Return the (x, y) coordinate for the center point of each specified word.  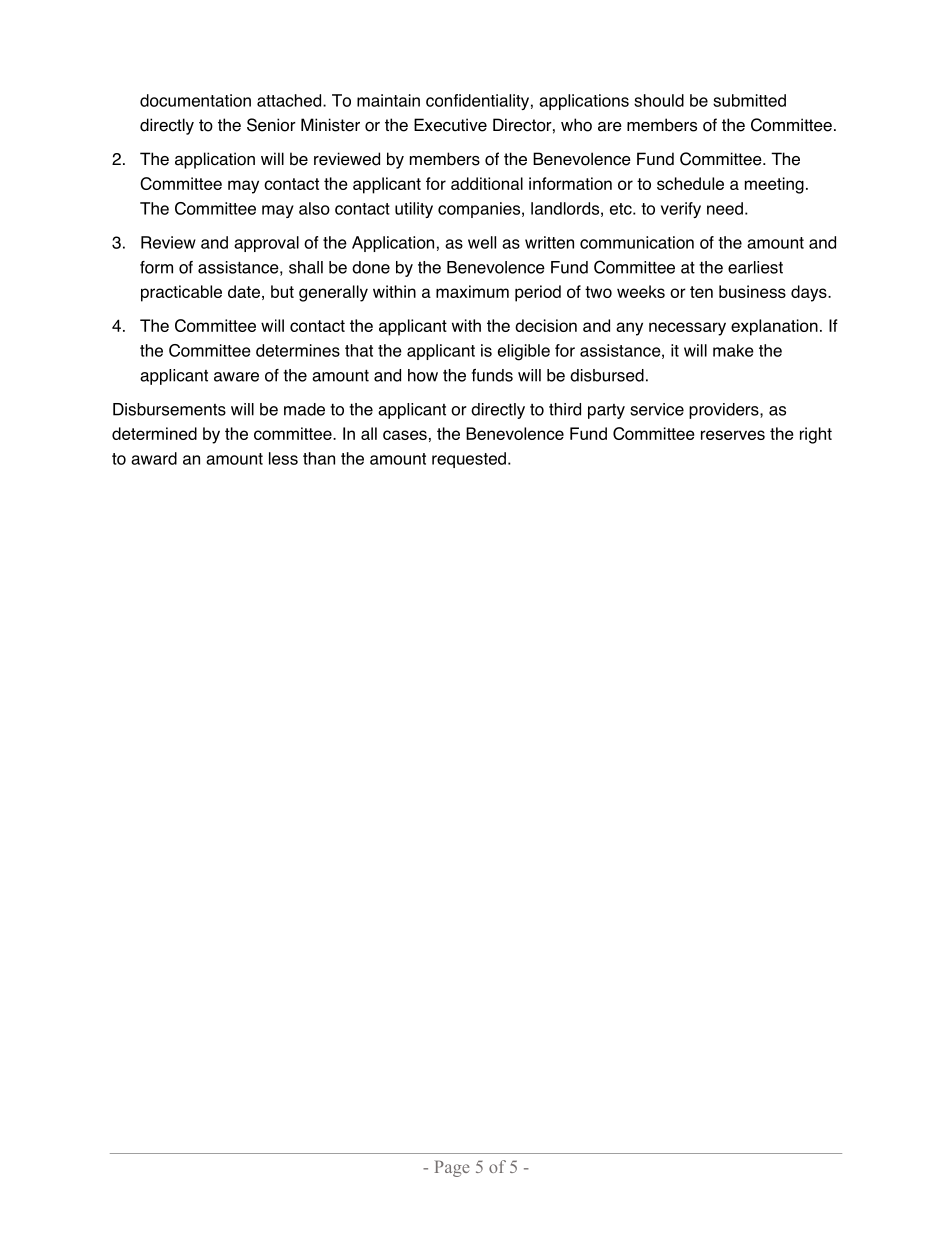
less (283, 458)
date (244, 291)
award (154, 458)
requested (469, 460)
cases (405, 435)
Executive (450, 125)
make (733, 350)
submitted (749, 100)
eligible (524, 352)
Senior (271, 125)
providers (725, 411)
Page (452, 1168)
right (816, 435)
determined (154, 433)
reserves (733, 435)
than (319, 458)
